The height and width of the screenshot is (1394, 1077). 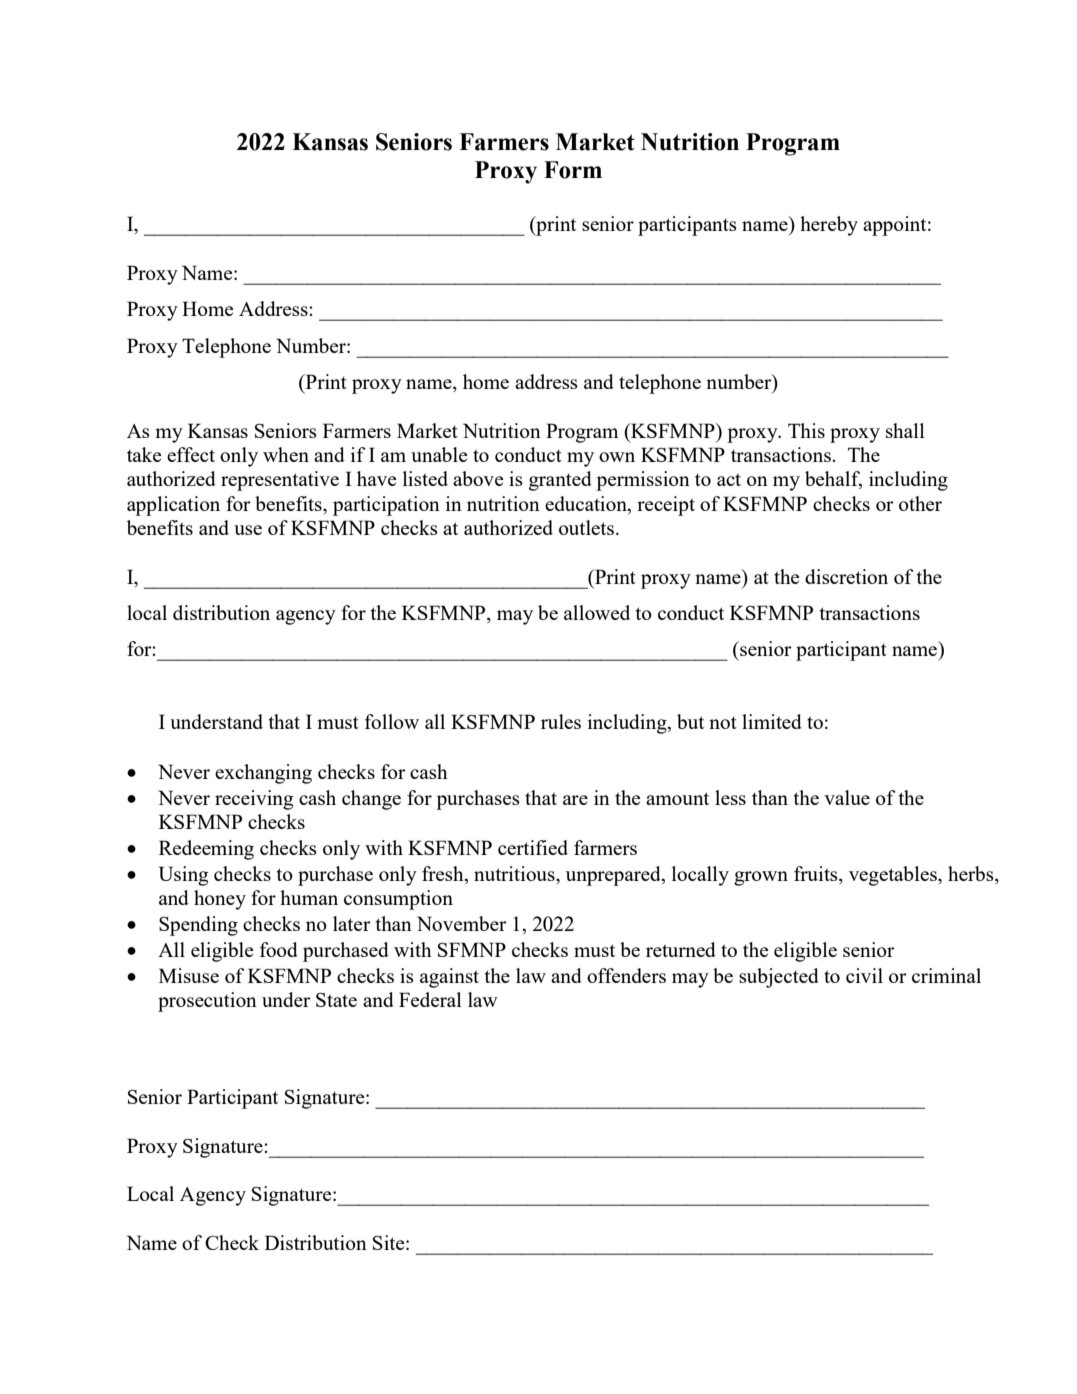 I want to click on civil, so click(x=864, y=975).
